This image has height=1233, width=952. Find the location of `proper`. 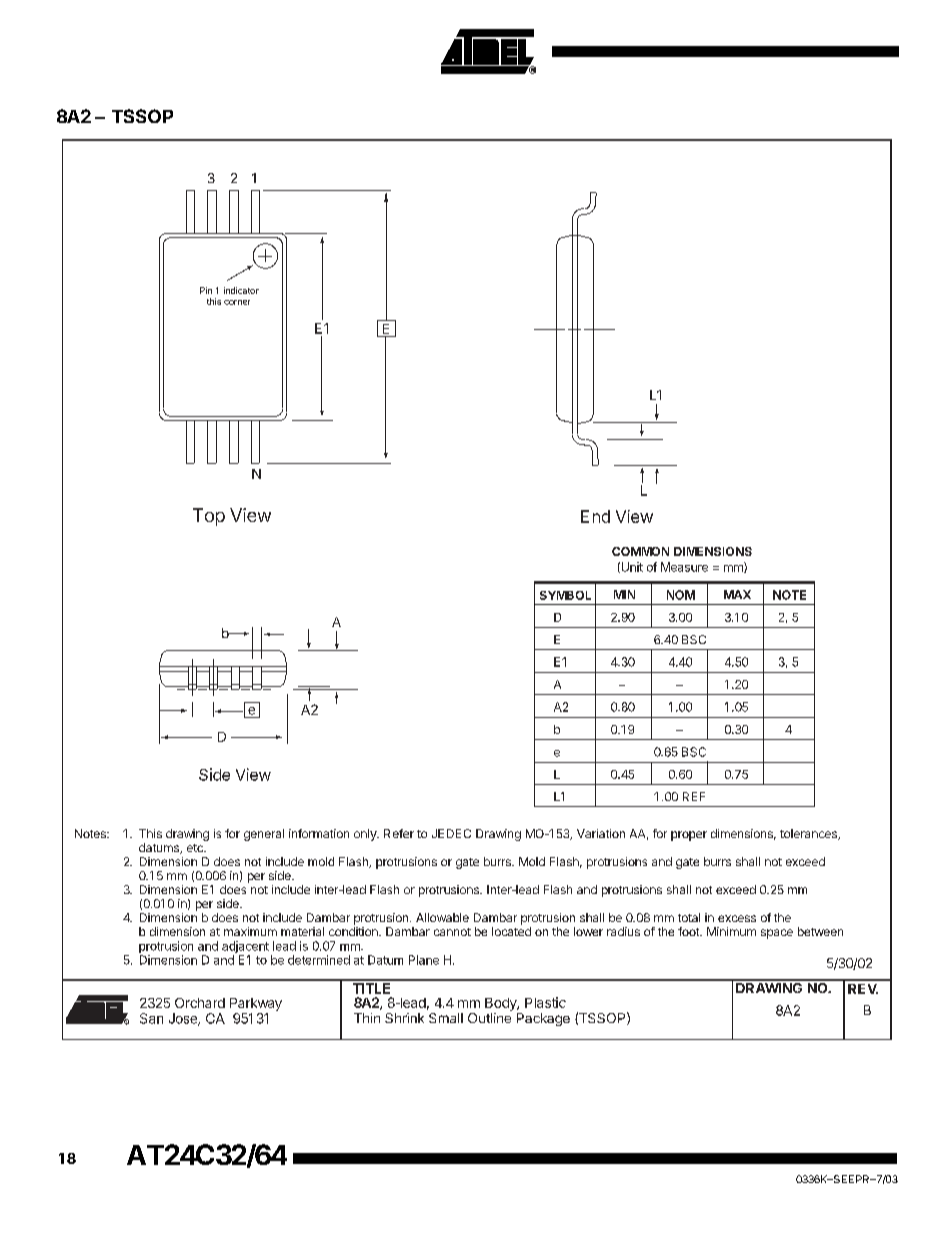

proper is located at coordinates (689, 836).
